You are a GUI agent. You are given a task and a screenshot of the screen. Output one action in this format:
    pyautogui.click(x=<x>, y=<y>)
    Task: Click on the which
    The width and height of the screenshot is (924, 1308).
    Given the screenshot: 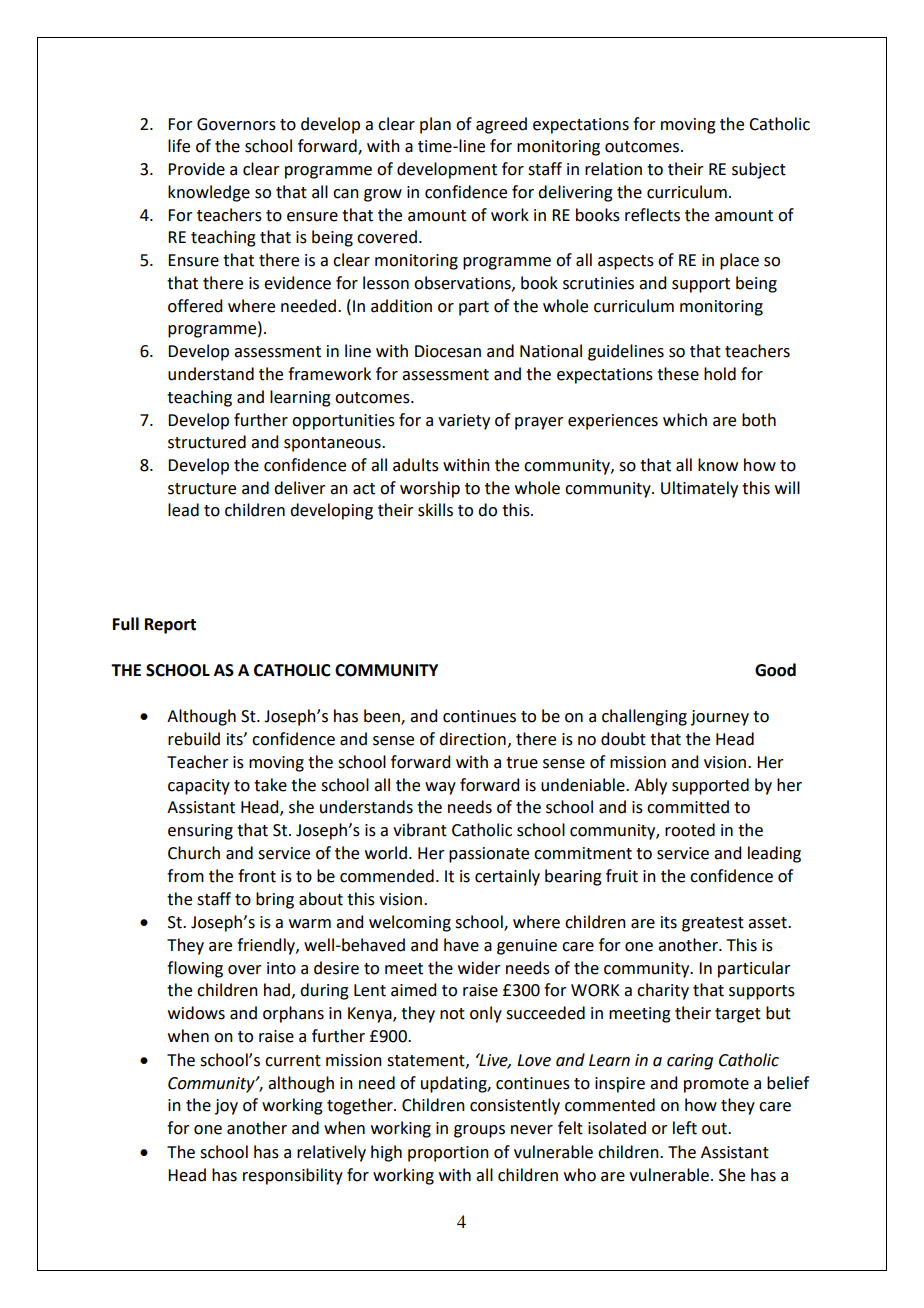 What is the action you would take?
    pyautogui.click(x=685, y=420)
